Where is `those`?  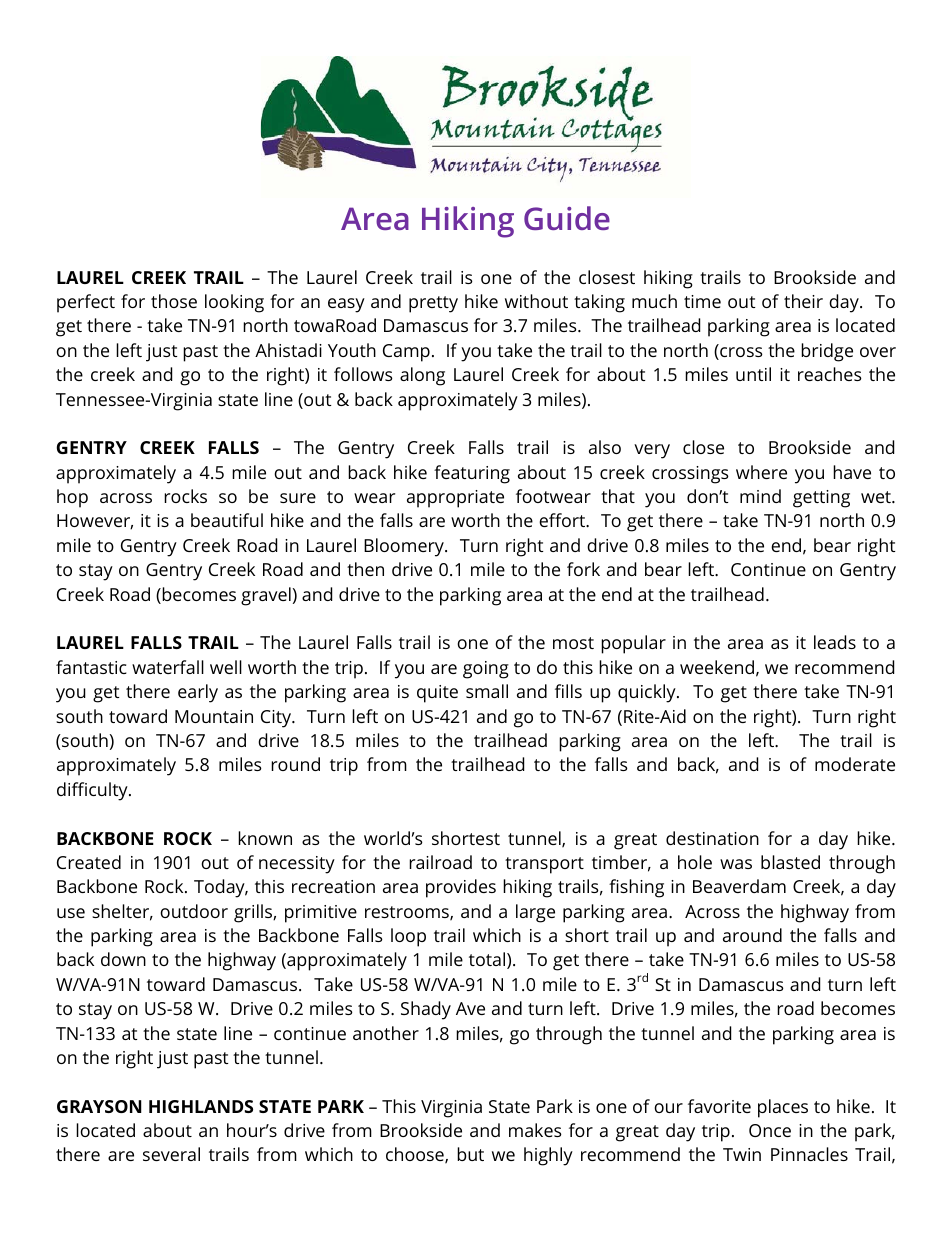
those is located at coordinates (174, 301).
